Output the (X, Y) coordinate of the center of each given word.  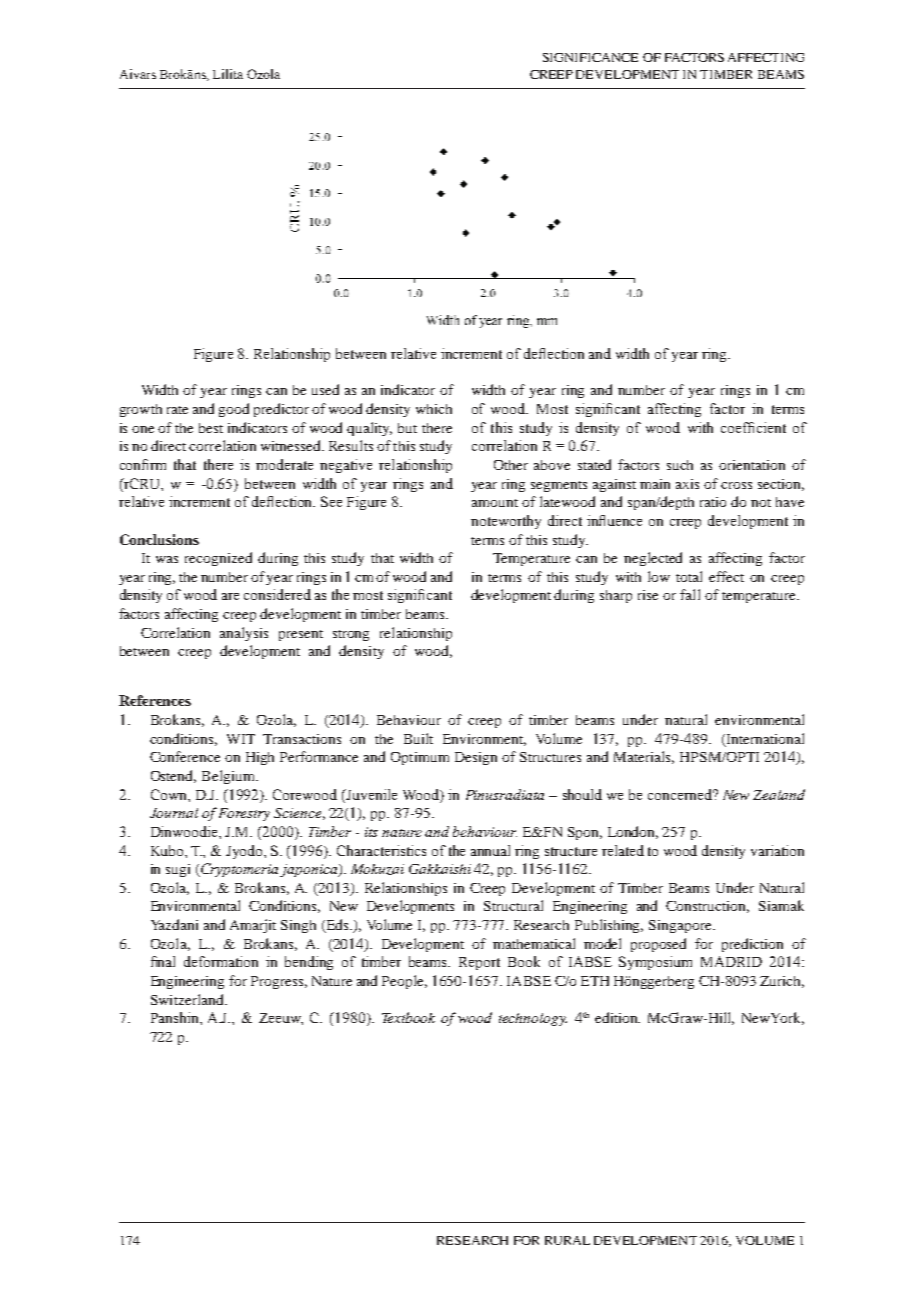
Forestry (244, 814)
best (211, 428)
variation (777, 850)
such (680, 465)
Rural (567, 1240)
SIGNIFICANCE (590, 57)
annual (490, 850)
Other (511, 465)
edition (617, 1017)
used (325, 389)
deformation (221, 961)
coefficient (753, 427)
